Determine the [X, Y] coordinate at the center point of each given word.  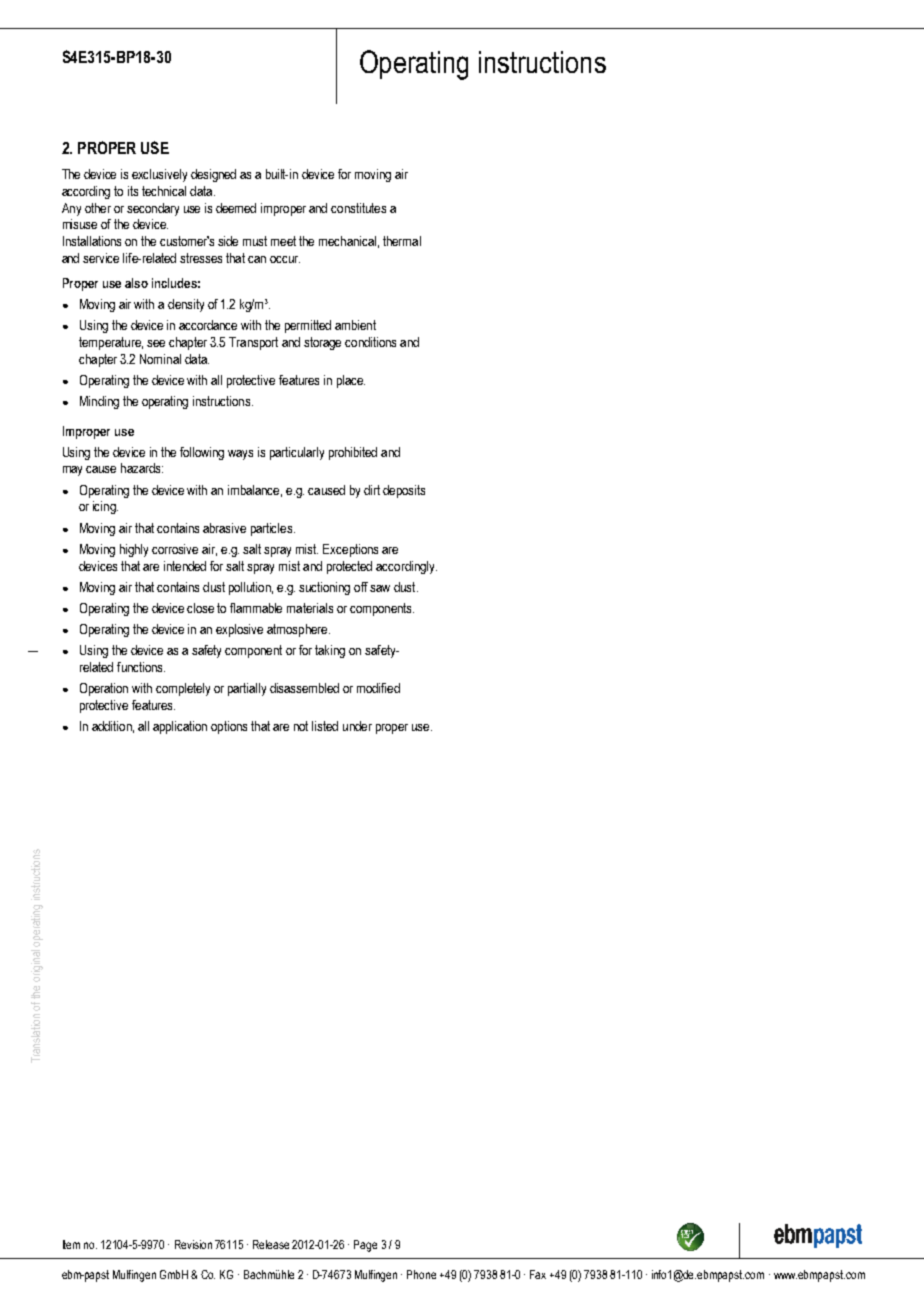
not [301, 726]
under [357, 726]
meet [283, 241]
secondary [153, 209]
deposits [404, 491]
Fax [538, 1274]
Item [71, 1244]
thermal [402, 241]
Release [271, 1244]
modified [378, 688]
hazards [142, 468]
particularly [297, 453]
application [180, 727]
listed [325, 726]
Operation [104, 689]
